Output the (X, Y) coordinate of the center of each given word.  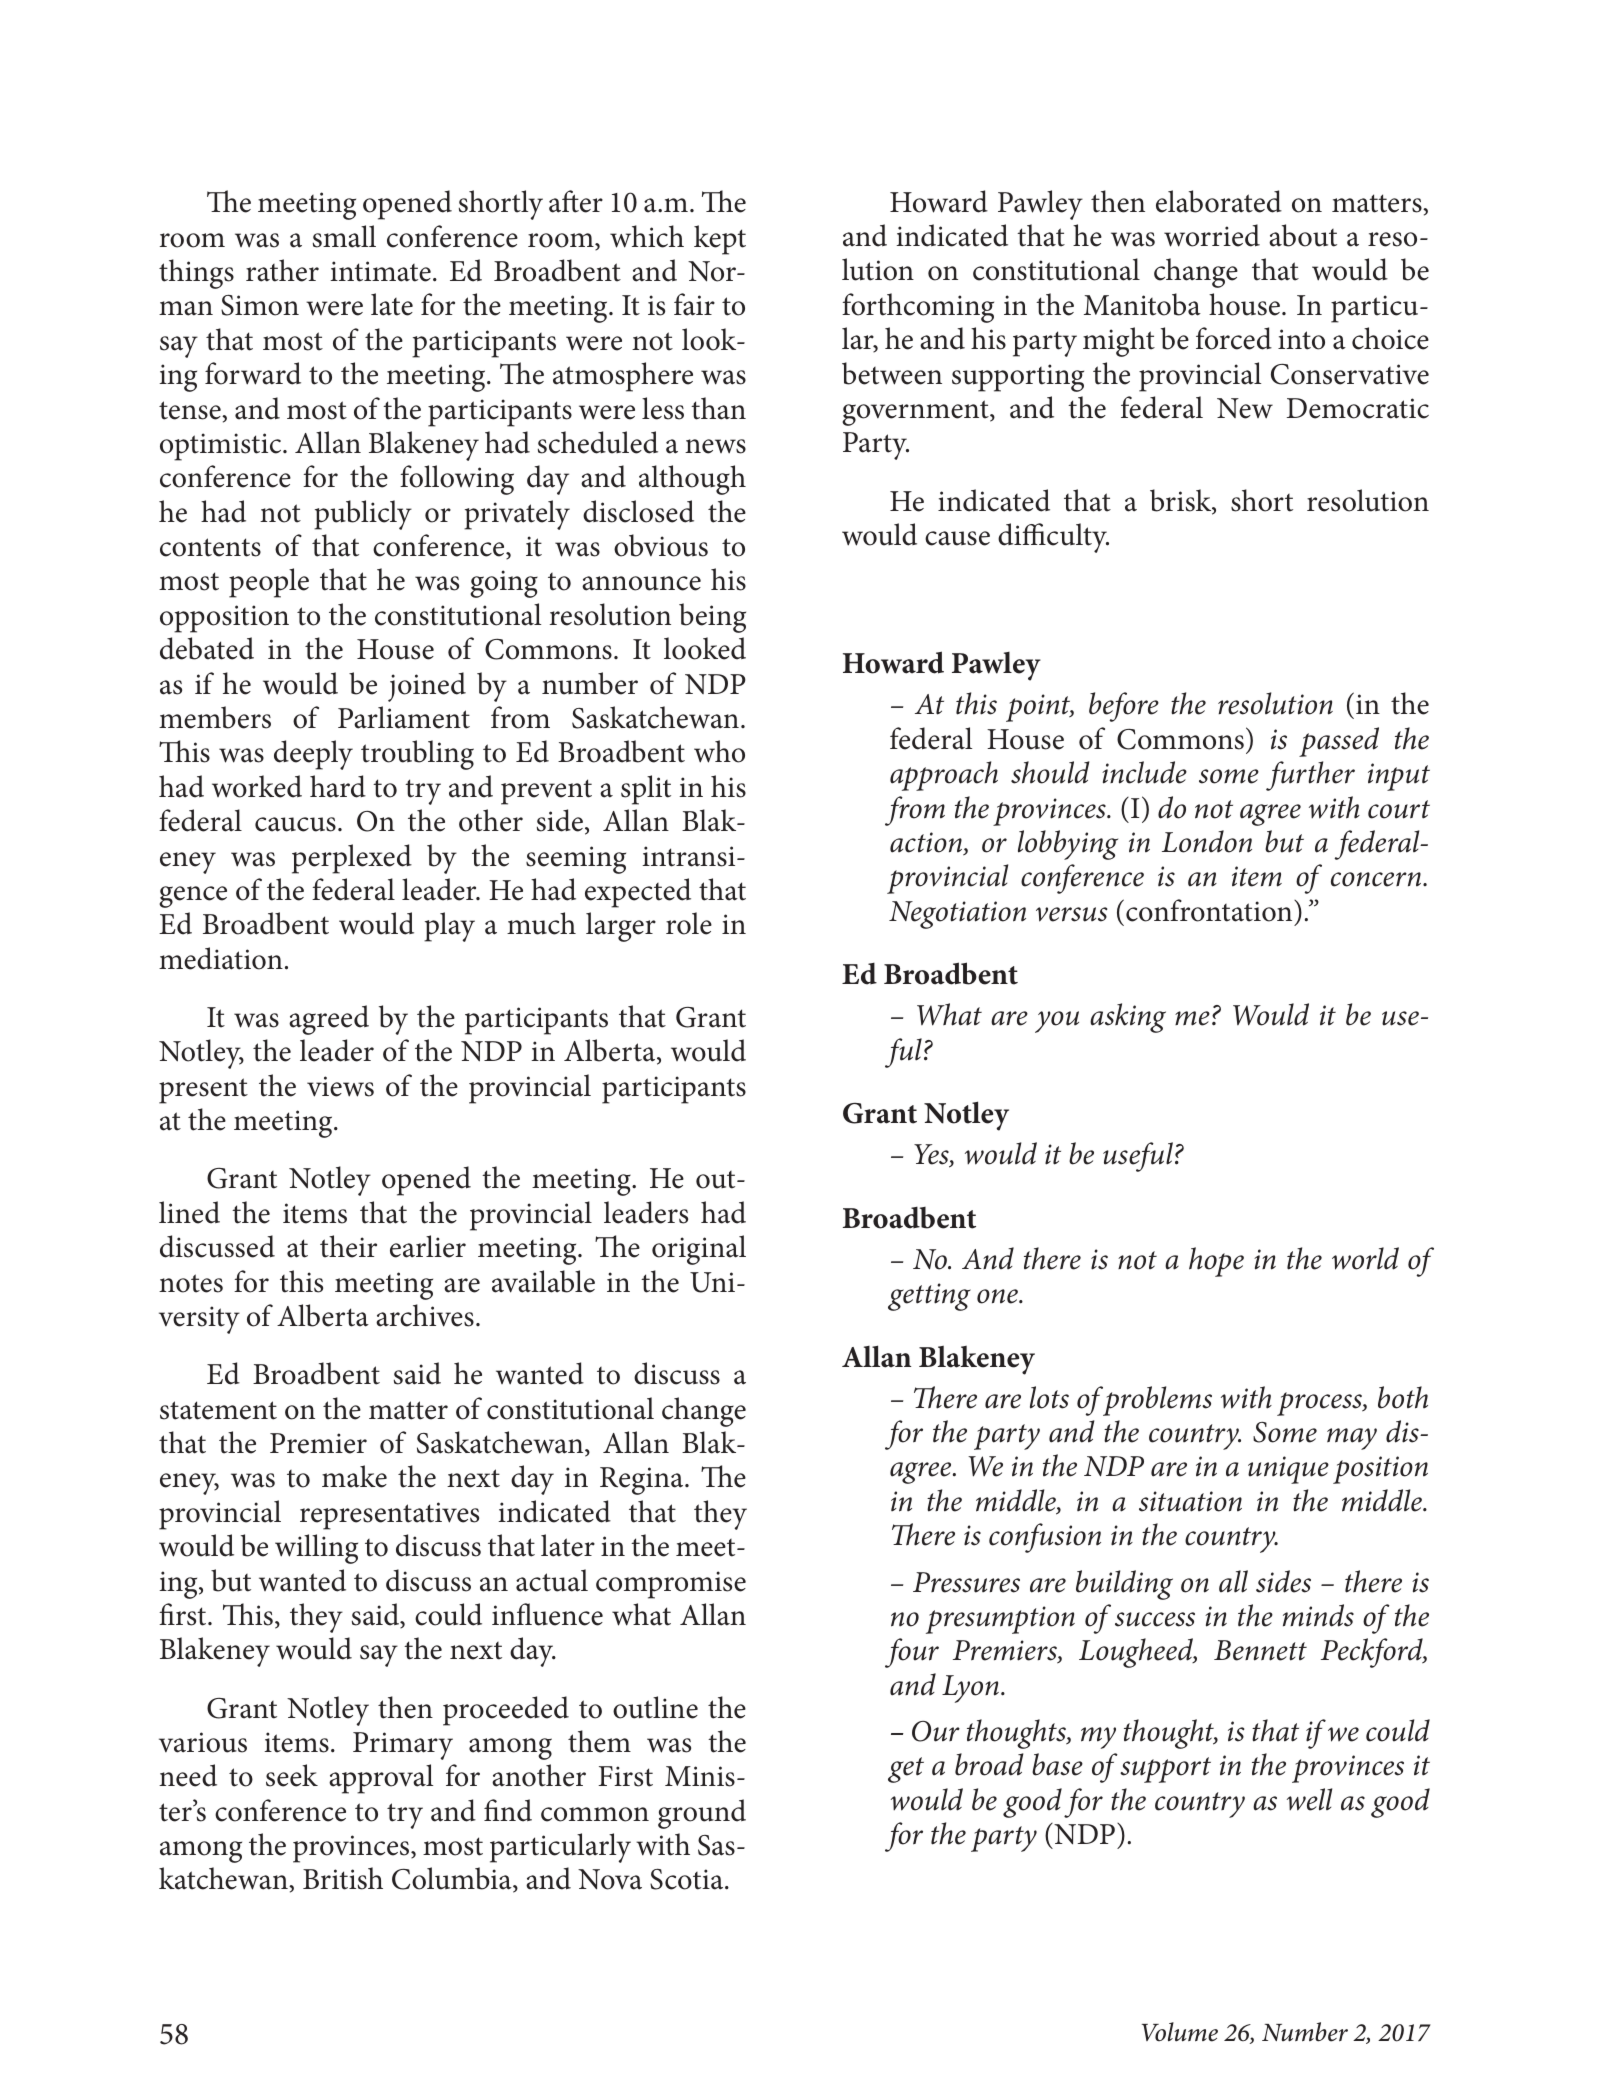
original (699, 1250)
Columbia (453, 1880)
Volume (1180, 2032)
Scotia (688, 1879)
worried (1212, 235)
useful (1138, 1157)
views (340, 1086)
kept (720, 240)
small (344, 236)
